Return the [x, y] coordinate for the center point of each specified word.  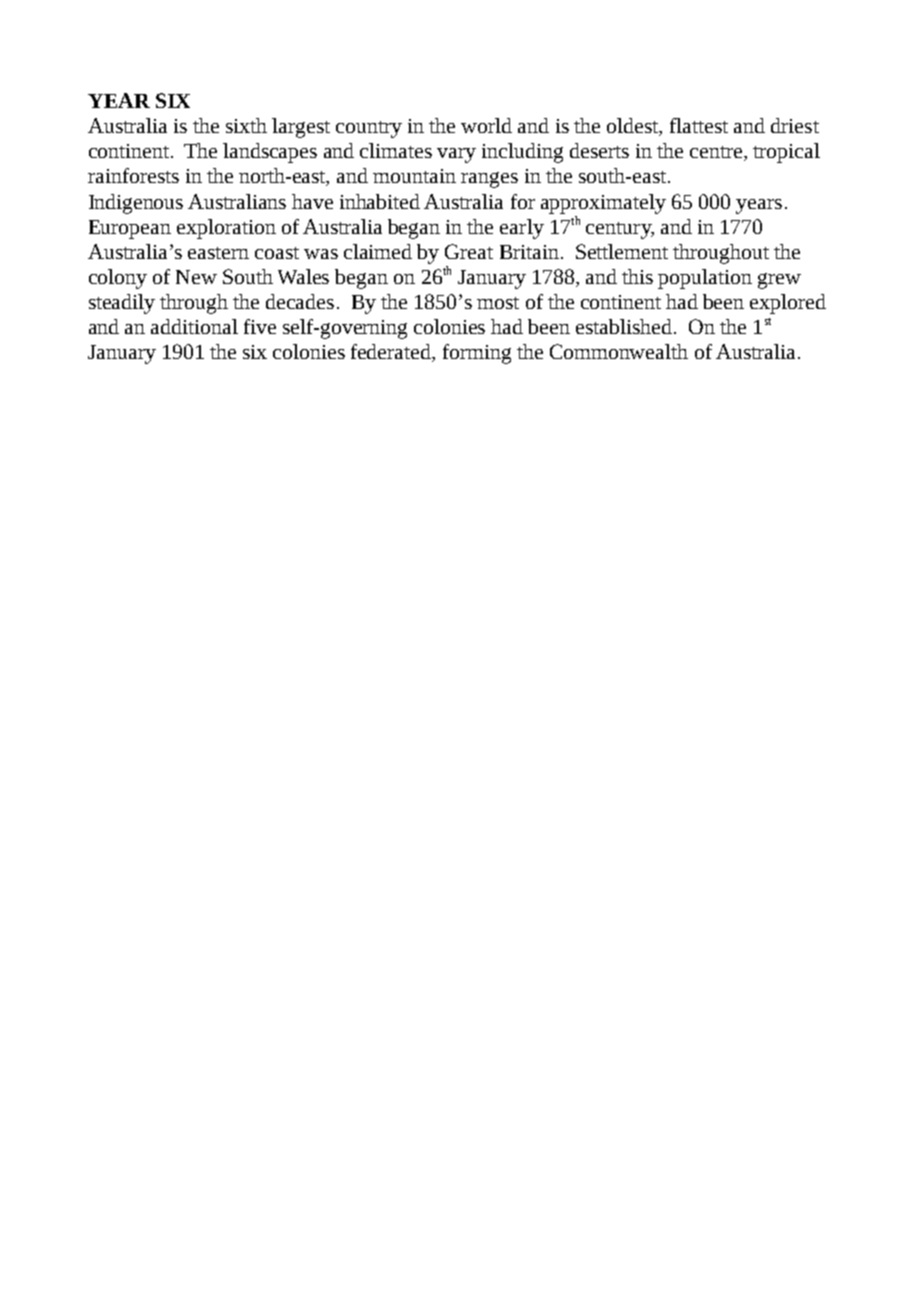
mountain [414, 176]
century [620, 230]
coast [277, 253]
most [498, 303]
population [705, 279]
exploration [226, 229]
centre [717, 153]
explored [788, 304]
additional [194, 326]
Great [469, 251]
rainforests [133, 175]
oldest [634, 127]
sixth [246, 125]
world [486, 125]
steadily [122, 304]
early [522, 229]
